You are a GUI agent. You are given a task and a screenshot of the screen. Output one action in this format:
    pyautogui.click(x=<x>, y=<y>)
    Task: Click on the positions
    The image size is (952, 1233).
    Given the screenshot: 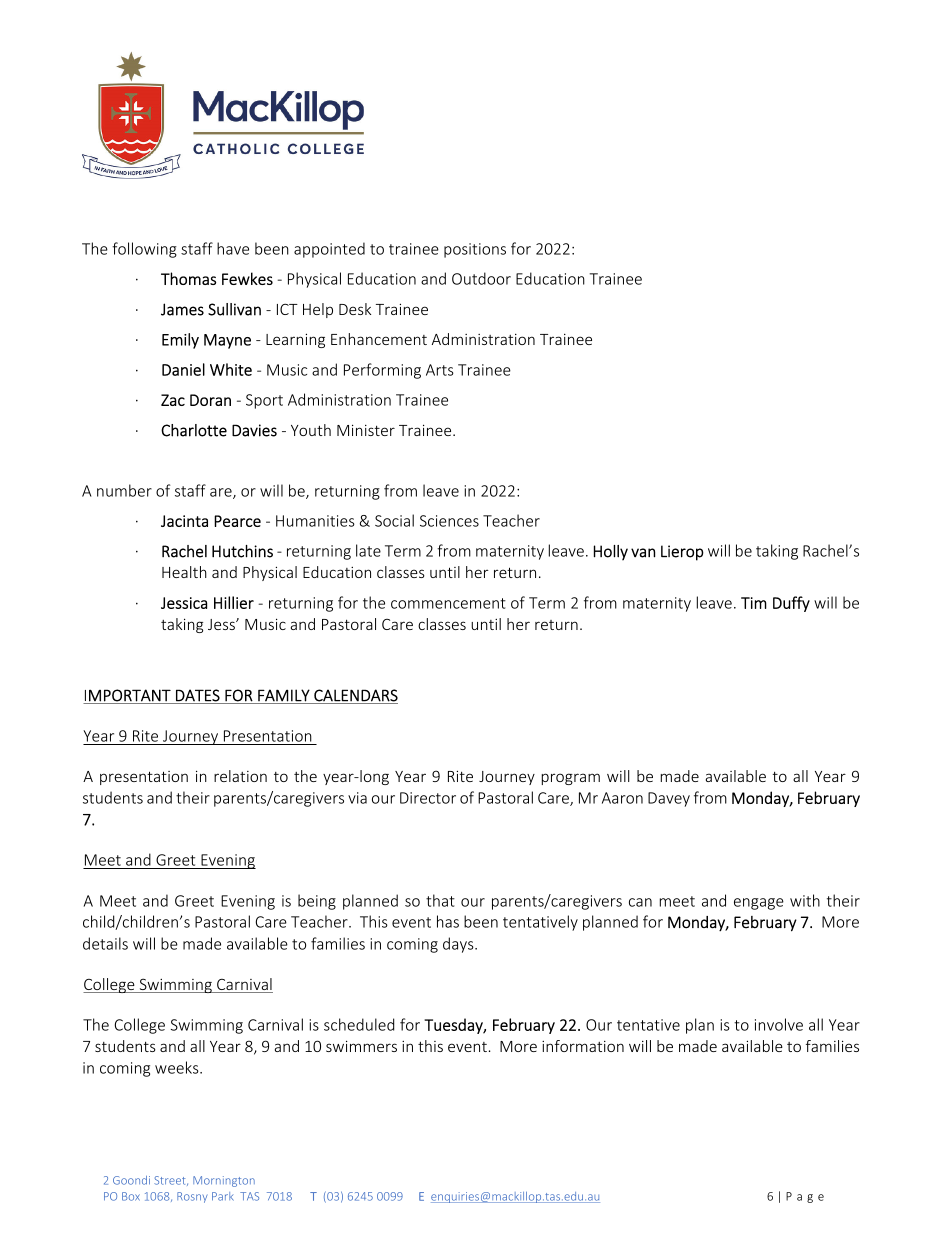 What is the action you would take?
    pyautogui.click(x=475, y=250)
